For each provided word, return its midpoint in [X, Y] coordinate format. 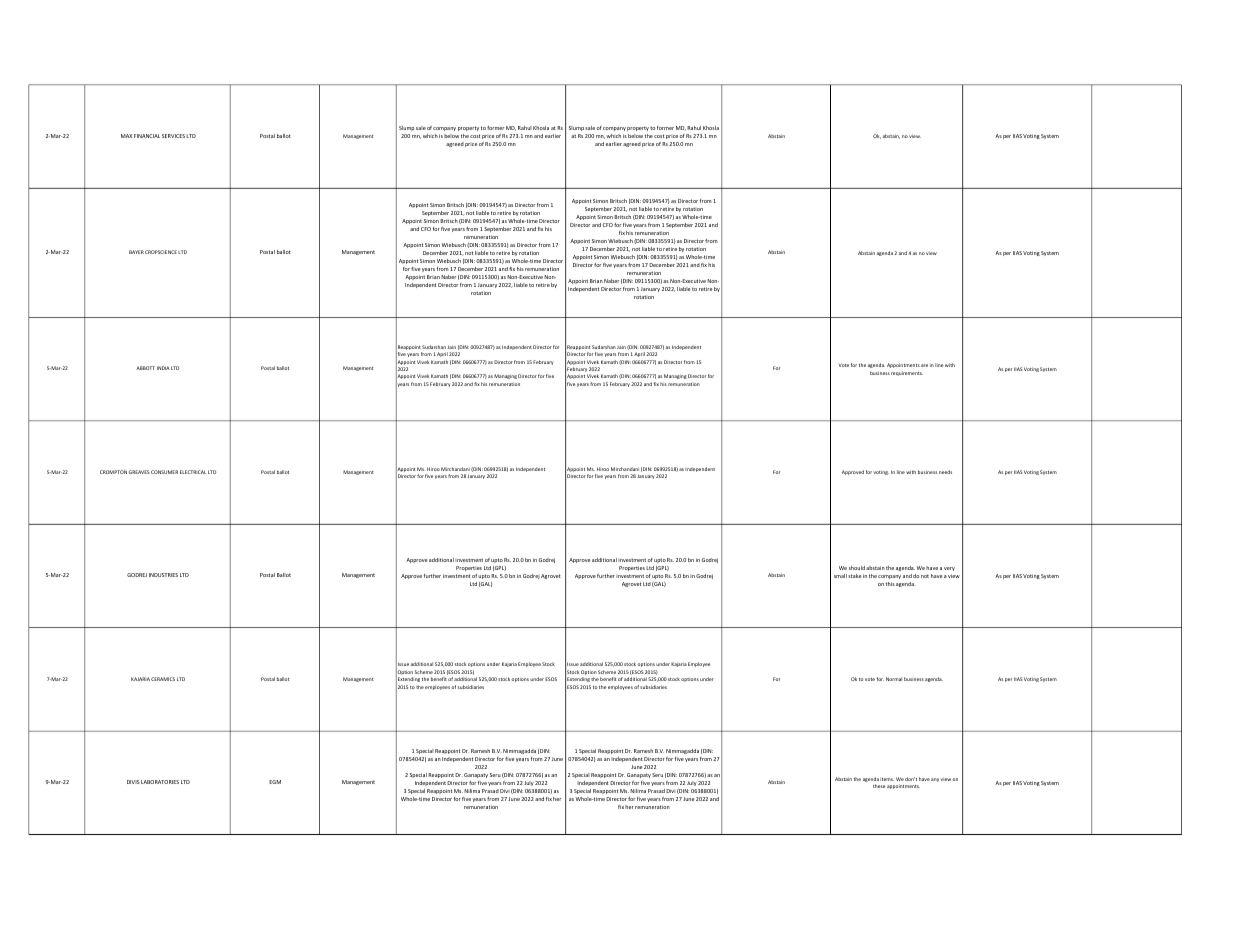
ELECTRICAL [193, 472]
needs [945, 472]
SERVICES [173, 136]
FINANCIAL [147, 136]
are [924, 365]
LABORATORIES [160, 782]
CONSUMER [164, 472]
